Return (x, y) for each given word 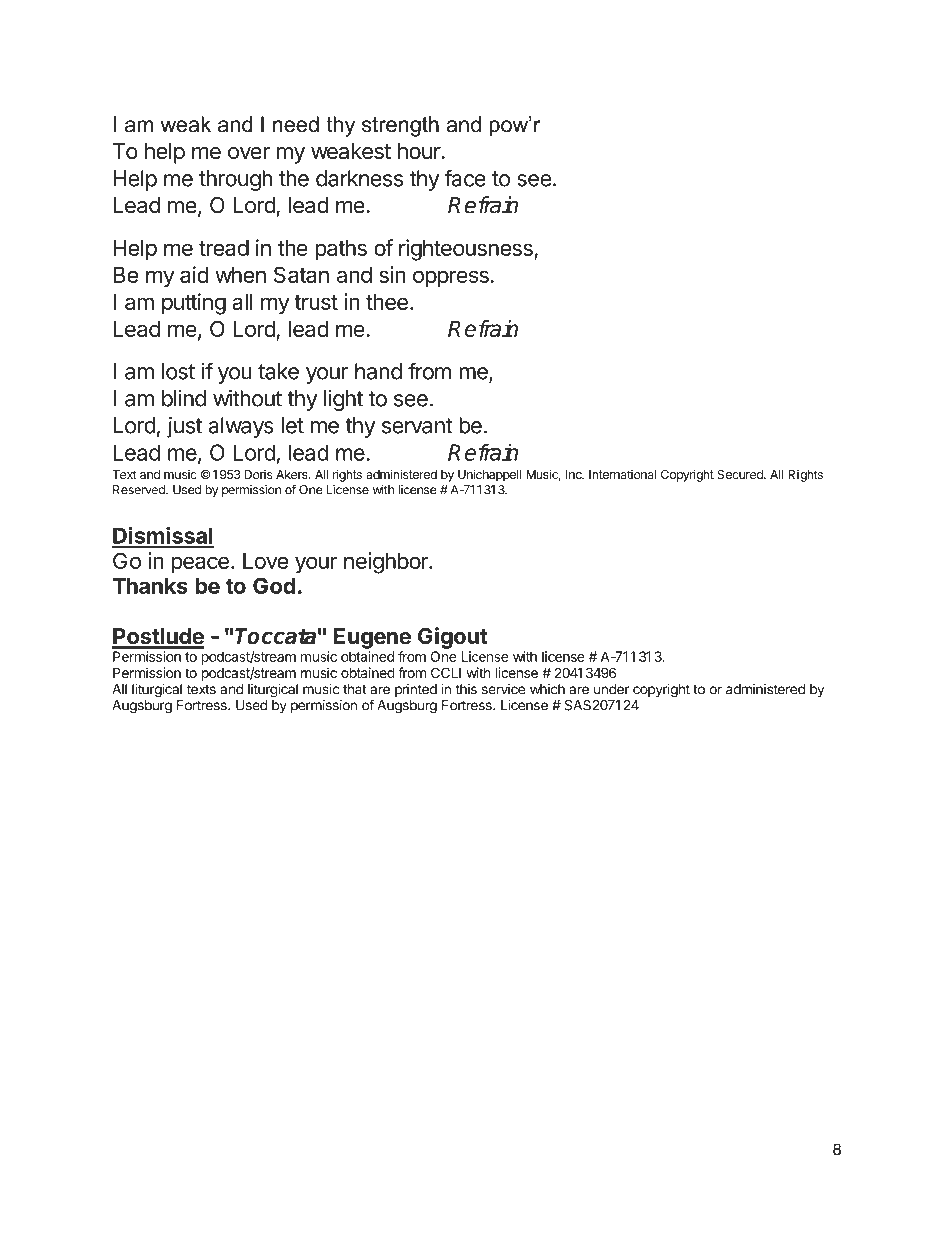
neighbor (387, 563)
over (249, 153)
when (240, 275)
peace (200, 565)
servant (417, 426)
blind (184, 398)
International (622, 474)
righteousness (467, 250)
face (465, 178)
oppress (451, 279)
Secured (741, 474)
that (355, 689)
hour (420, 151)
